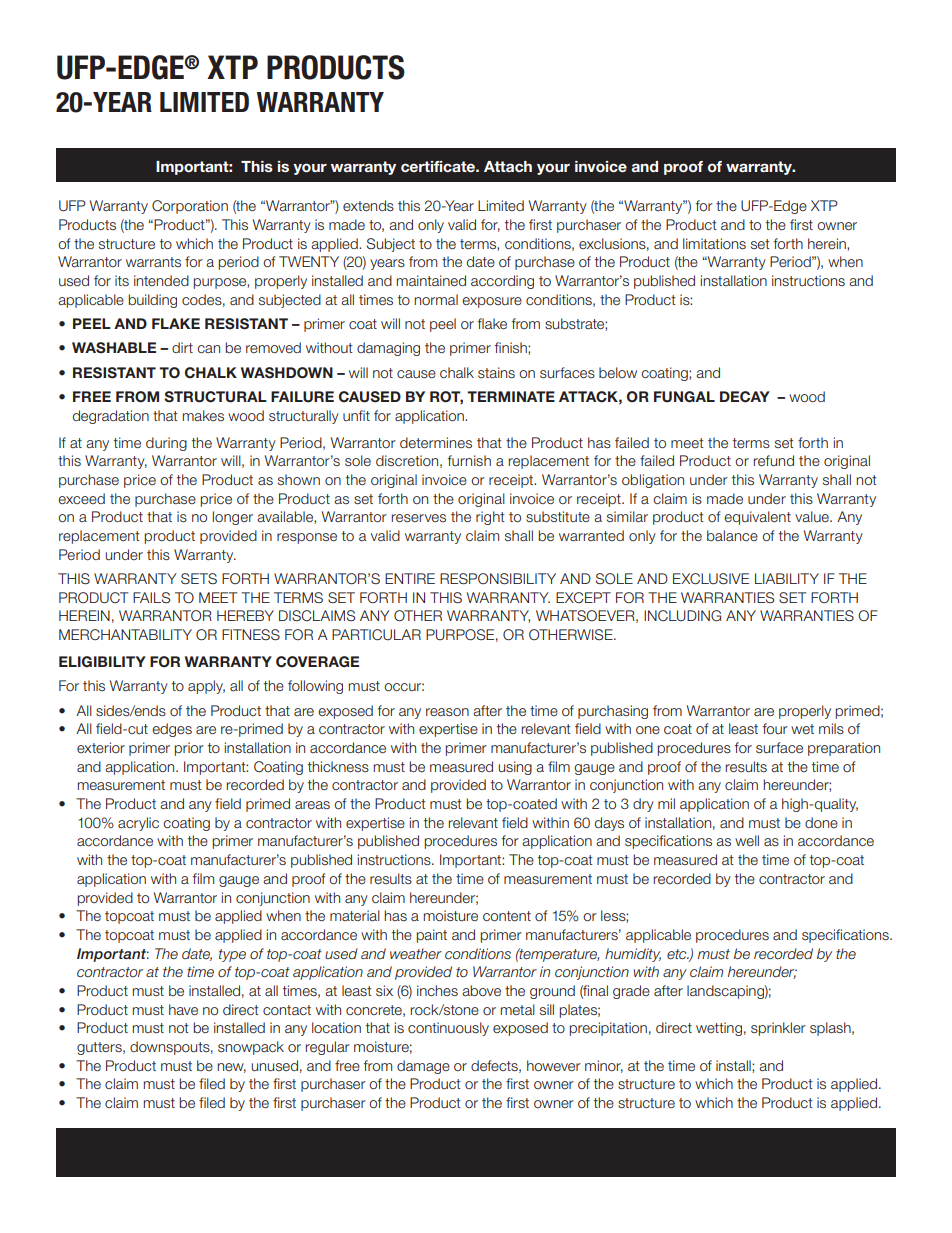 This image has width=952, height=1233. I want to click on Attach, so click(508, 166).
